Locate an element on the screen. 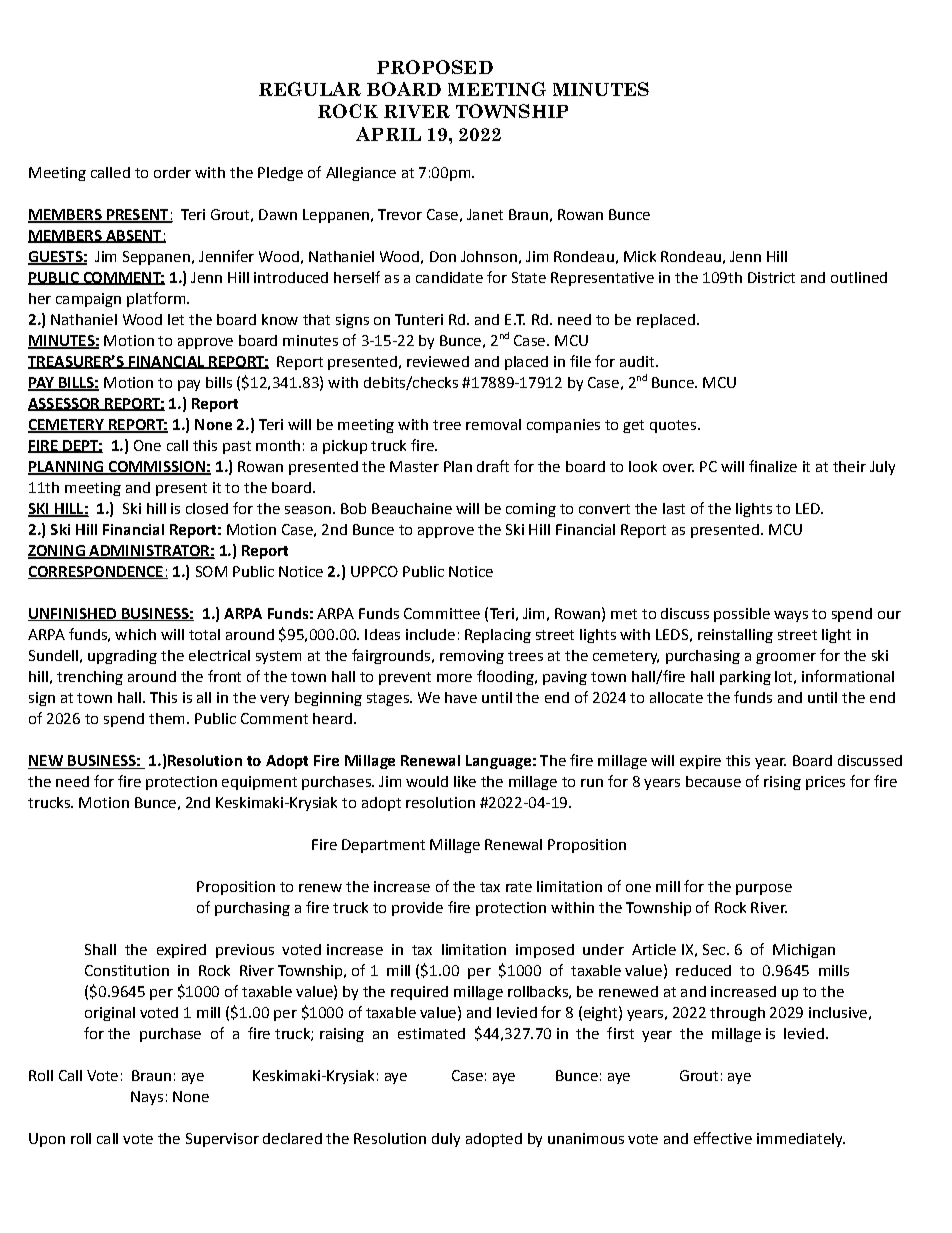 This screenshot has height=1233, width=952. Nays is located at coordinates (147, 1098).
